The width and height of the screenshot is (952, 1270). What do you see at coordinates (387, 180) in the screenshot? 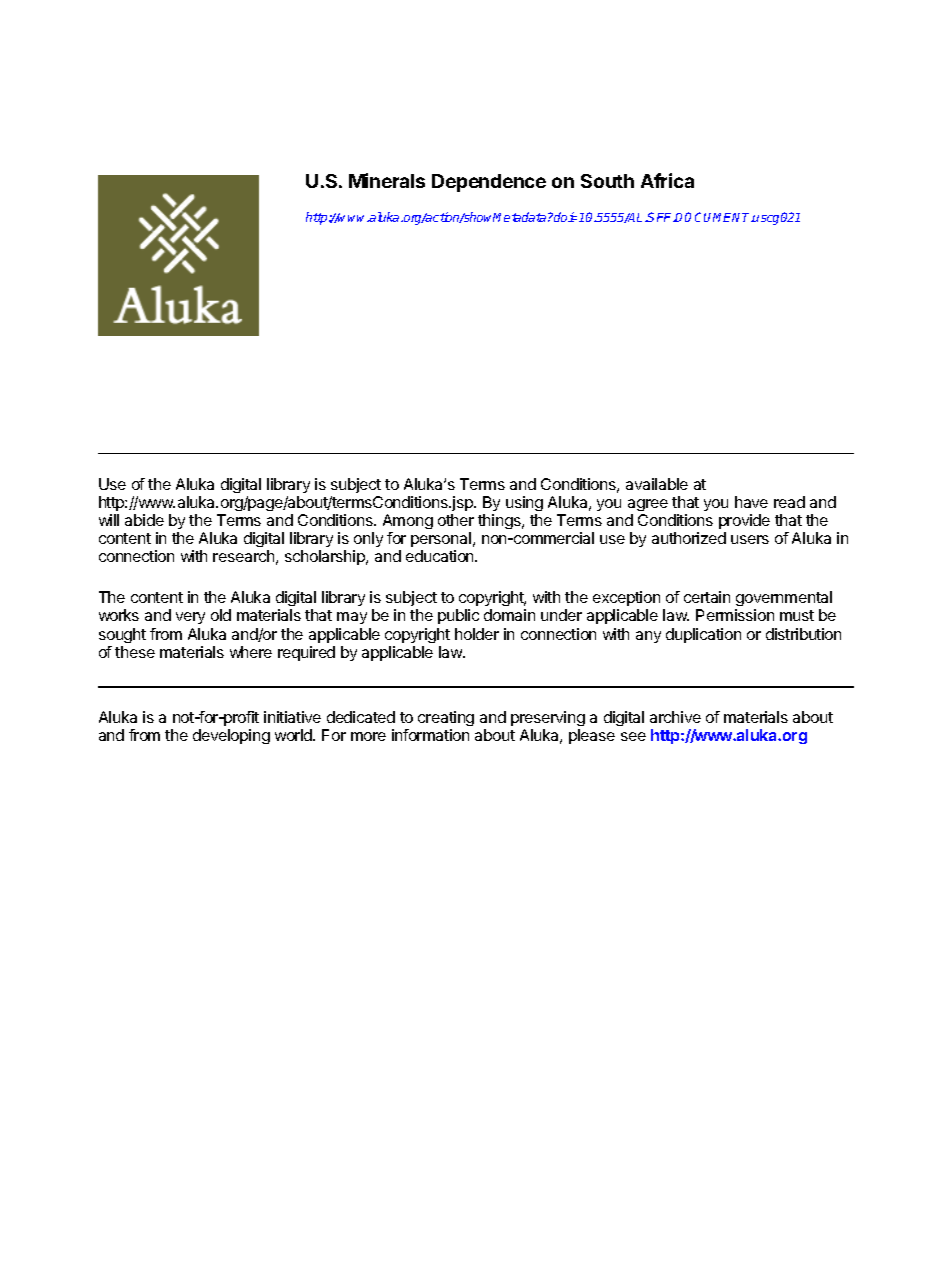
I see `Minerals` at bounding box center [387, 180].
